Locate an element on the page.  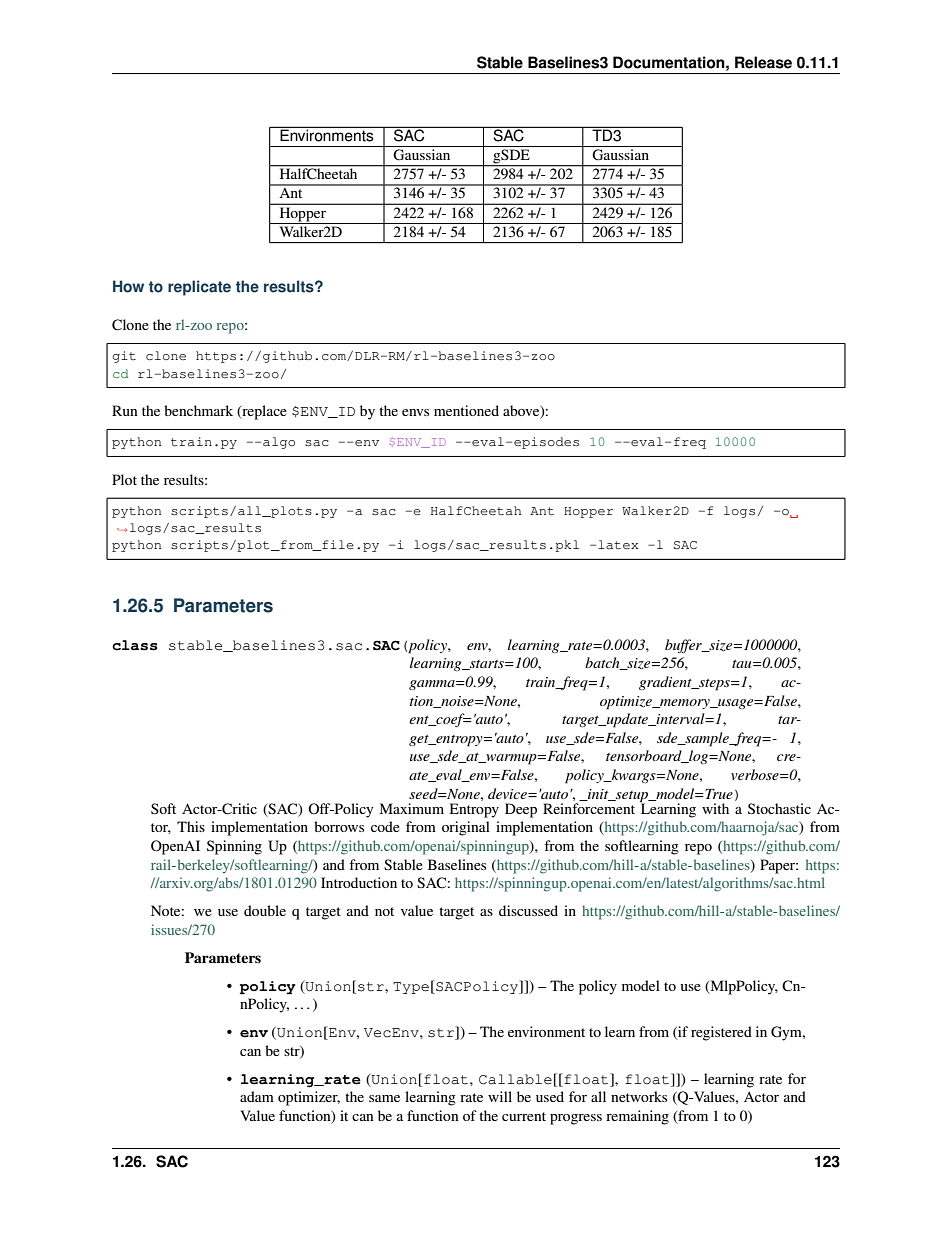
replicate is located at coordinates (199, 288).
